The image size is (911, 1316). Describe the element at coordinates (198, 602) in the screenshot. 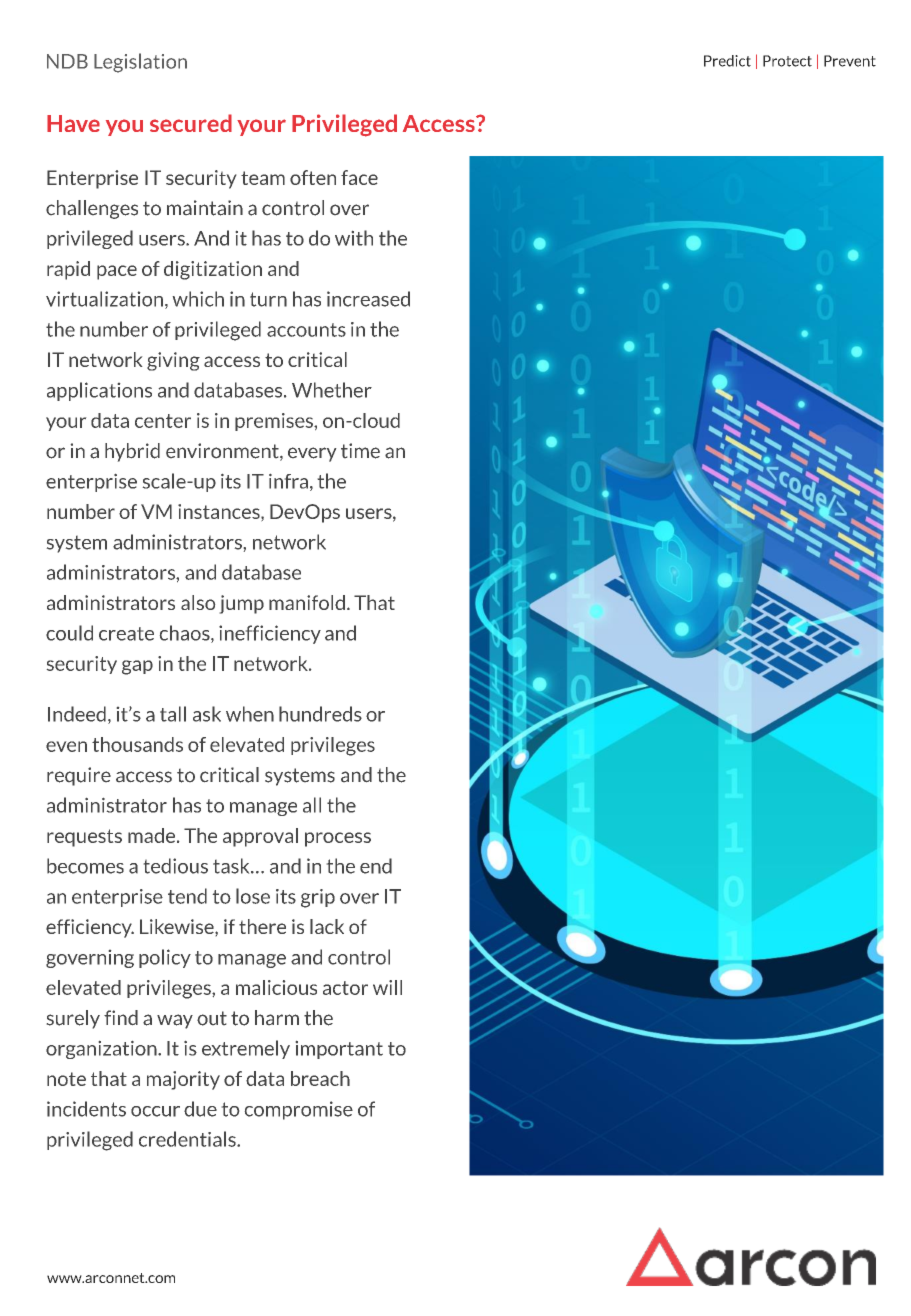

I see `also` at that location.
